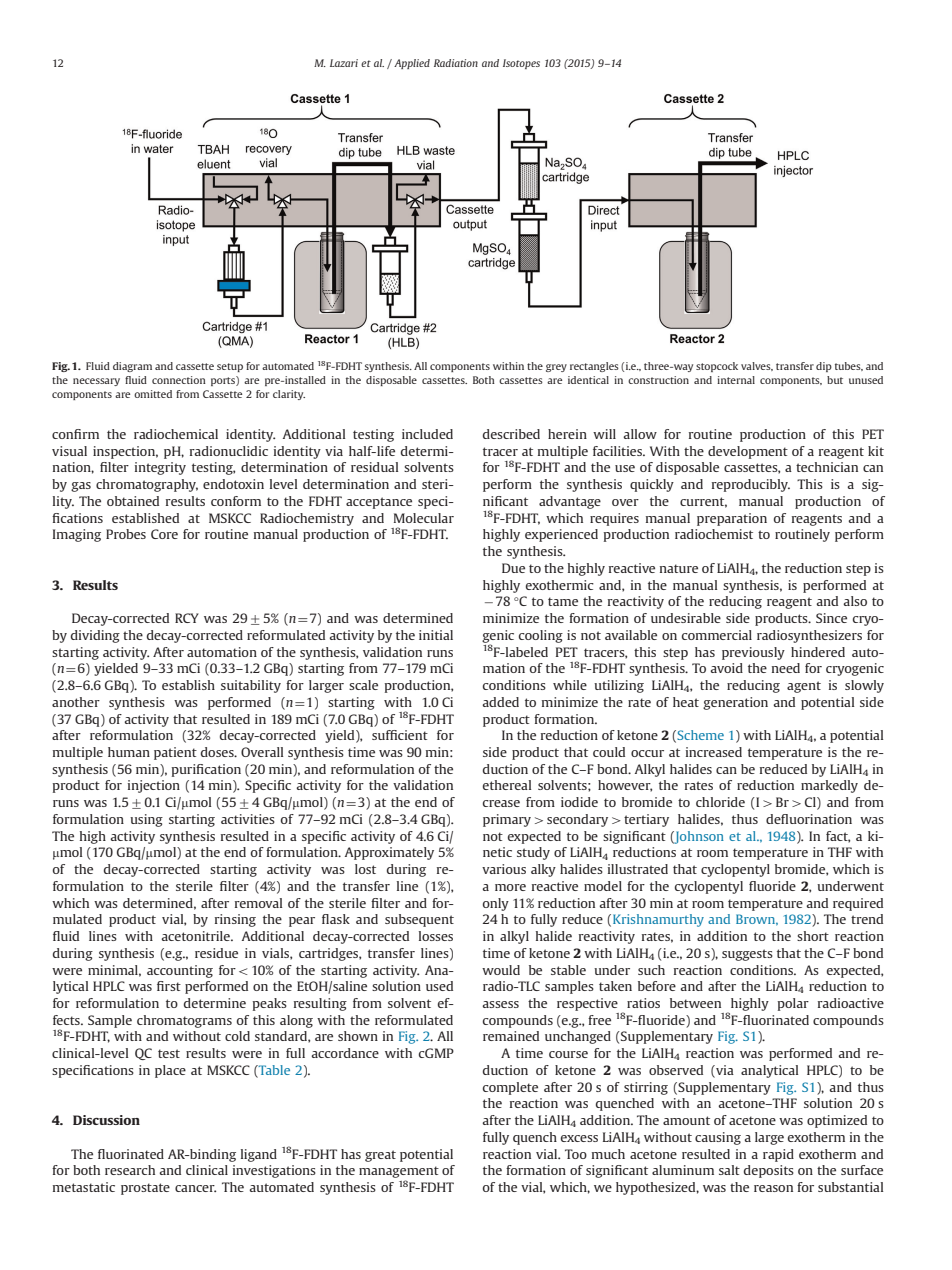 The image size is (952, 1270). What do you see at coordinates (521, 64) in the screenshot?
I see `Isotopes` at bounding box center [521, 64].
